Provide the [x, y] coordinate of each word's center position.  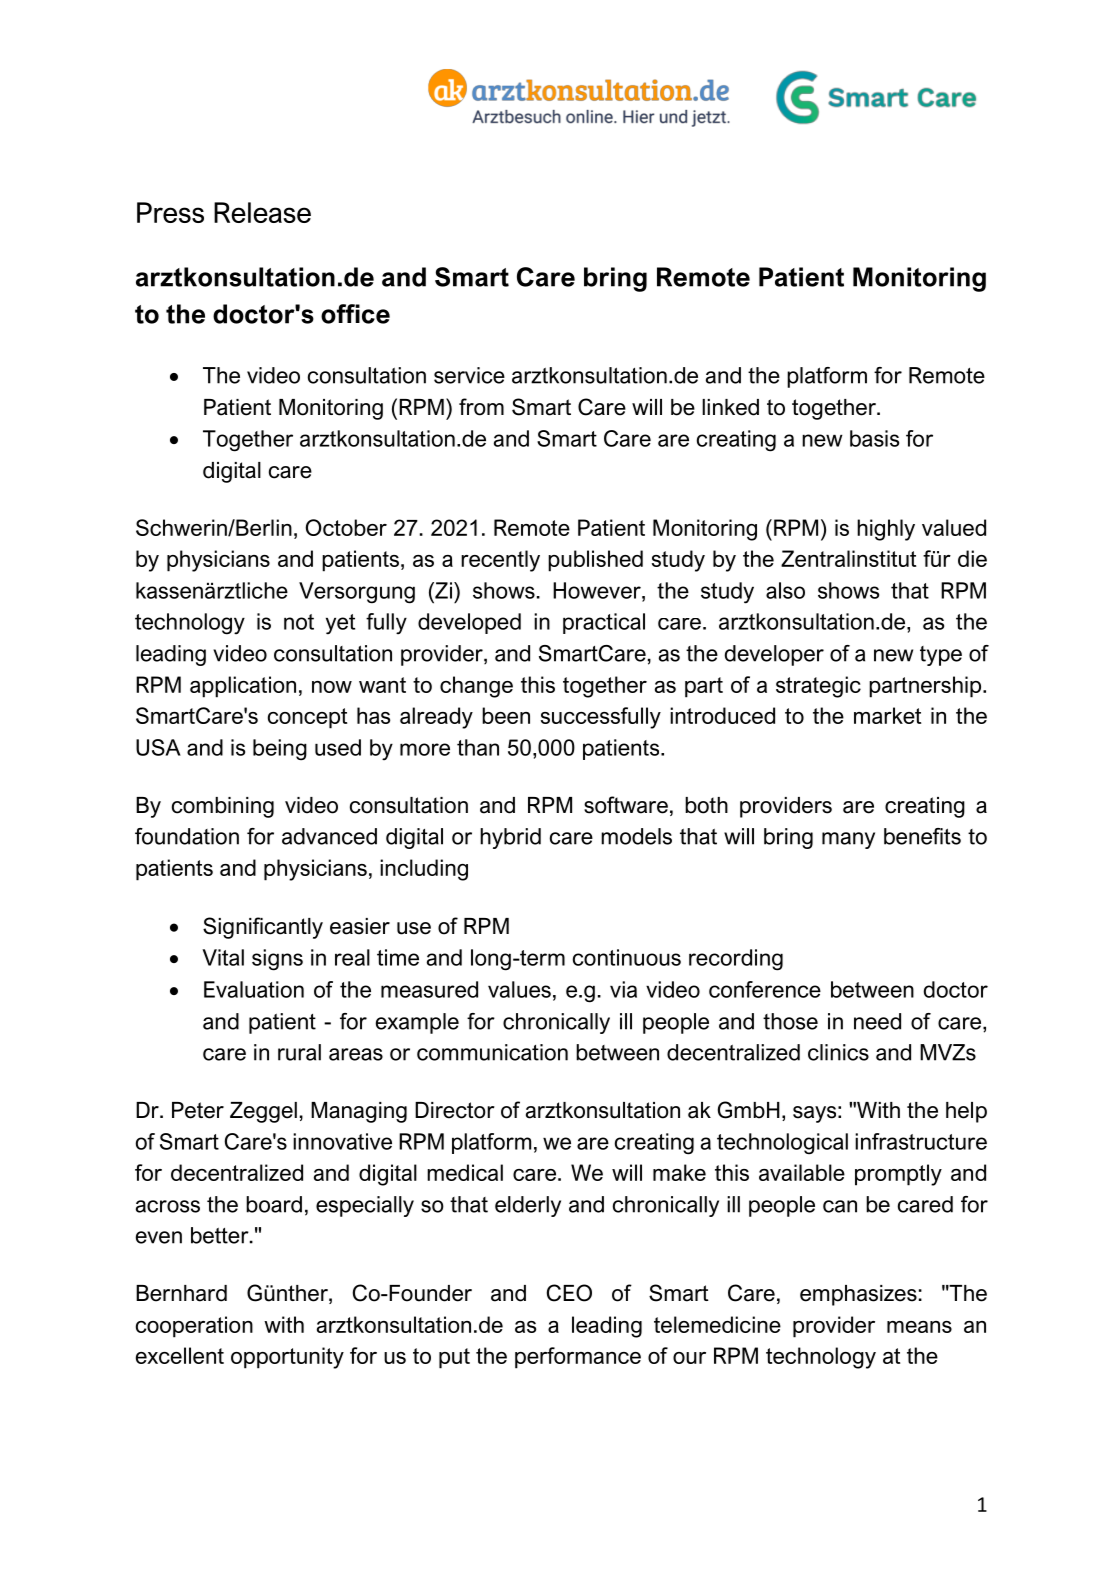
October [346, 527]
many [848, 840]
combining [223, 807]
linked [730, 407]
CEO [569, 1293]
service [469, 375]
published [595, 561]
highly [886, 530]
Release [262, 212]
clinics [838, 1052]
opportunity [287, 1358]
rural [299, 1052]
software [626, 805]
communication [492, 1052]
